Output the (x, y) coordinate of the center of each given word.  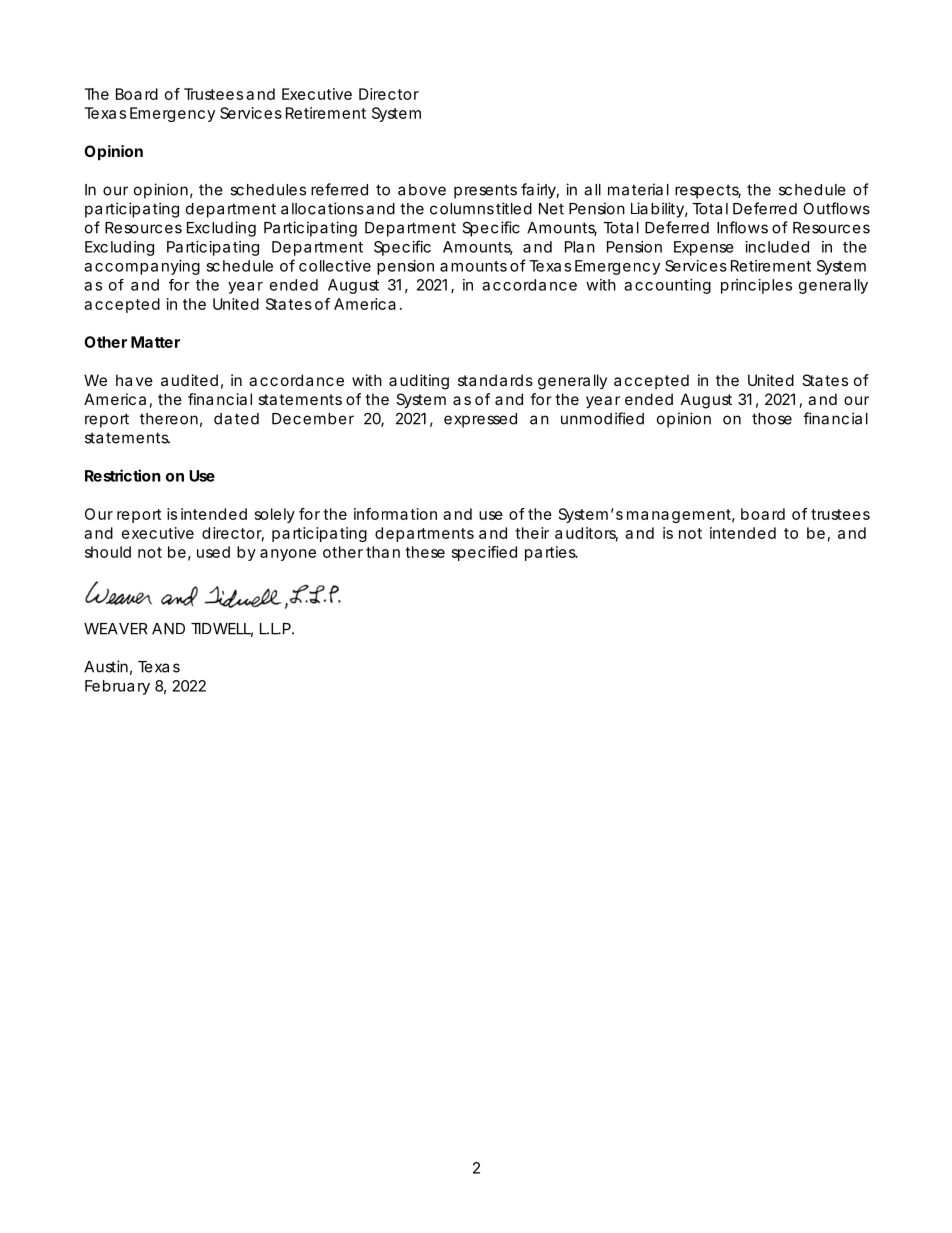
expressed (480, 420)
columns (463, 209)
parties (551, 553)
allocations (322, 208)
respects (708, 191)
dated (236, 419)
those (772, 419)
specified (484, 553)
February (117, 687)
